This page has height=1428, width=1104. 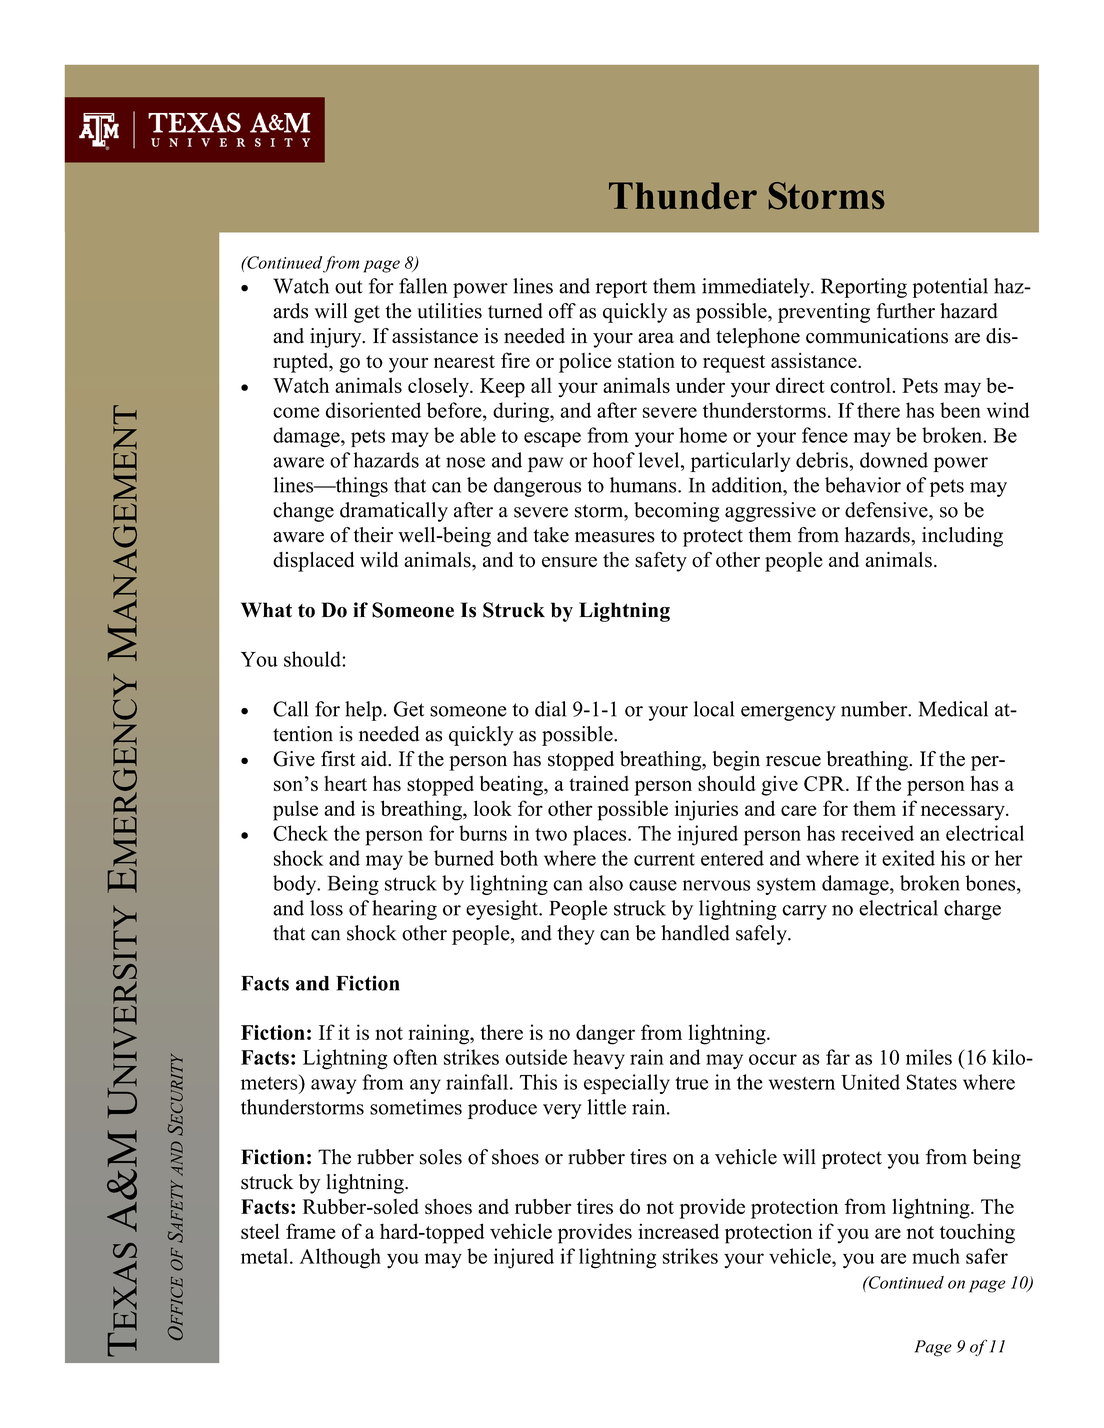 What do you see at coordinates (266, 610) in the page?
I see `What` at bounding box center [266, 610].
